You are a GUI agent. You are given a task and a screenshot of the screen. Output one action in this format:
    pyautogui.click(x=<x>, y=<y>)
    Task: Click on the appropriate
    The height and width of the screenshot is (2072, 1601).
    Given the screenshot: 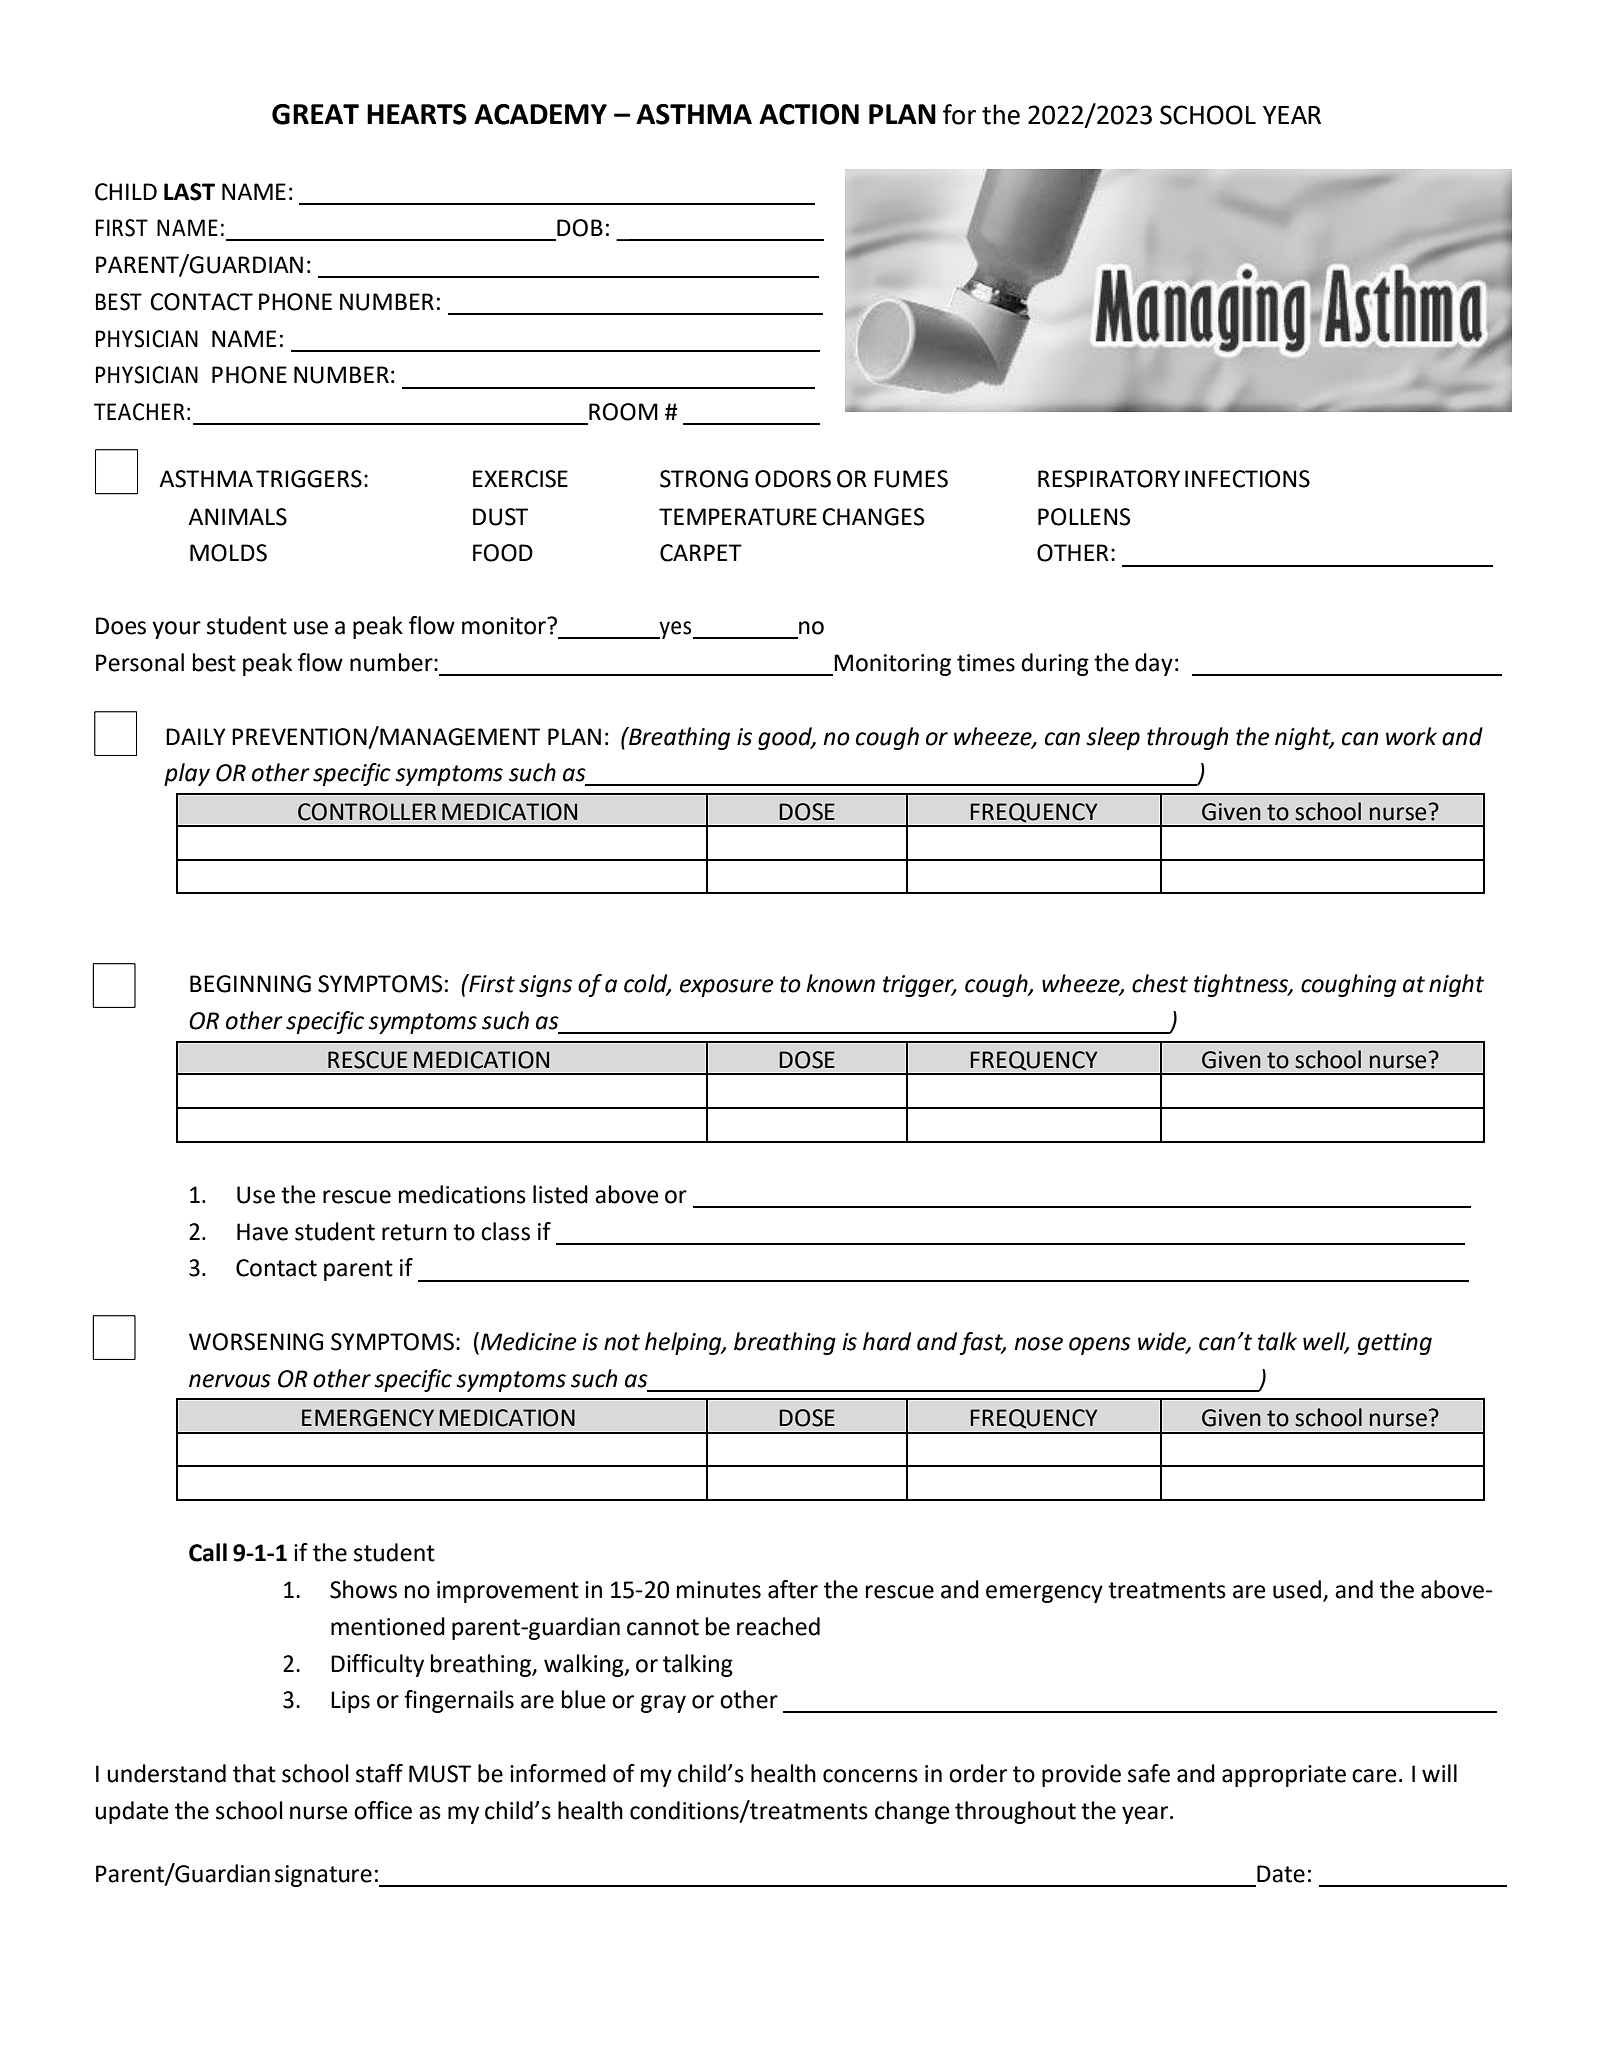 What is the action you would take?
    pyautogui.click(x=1284, y=1776)
